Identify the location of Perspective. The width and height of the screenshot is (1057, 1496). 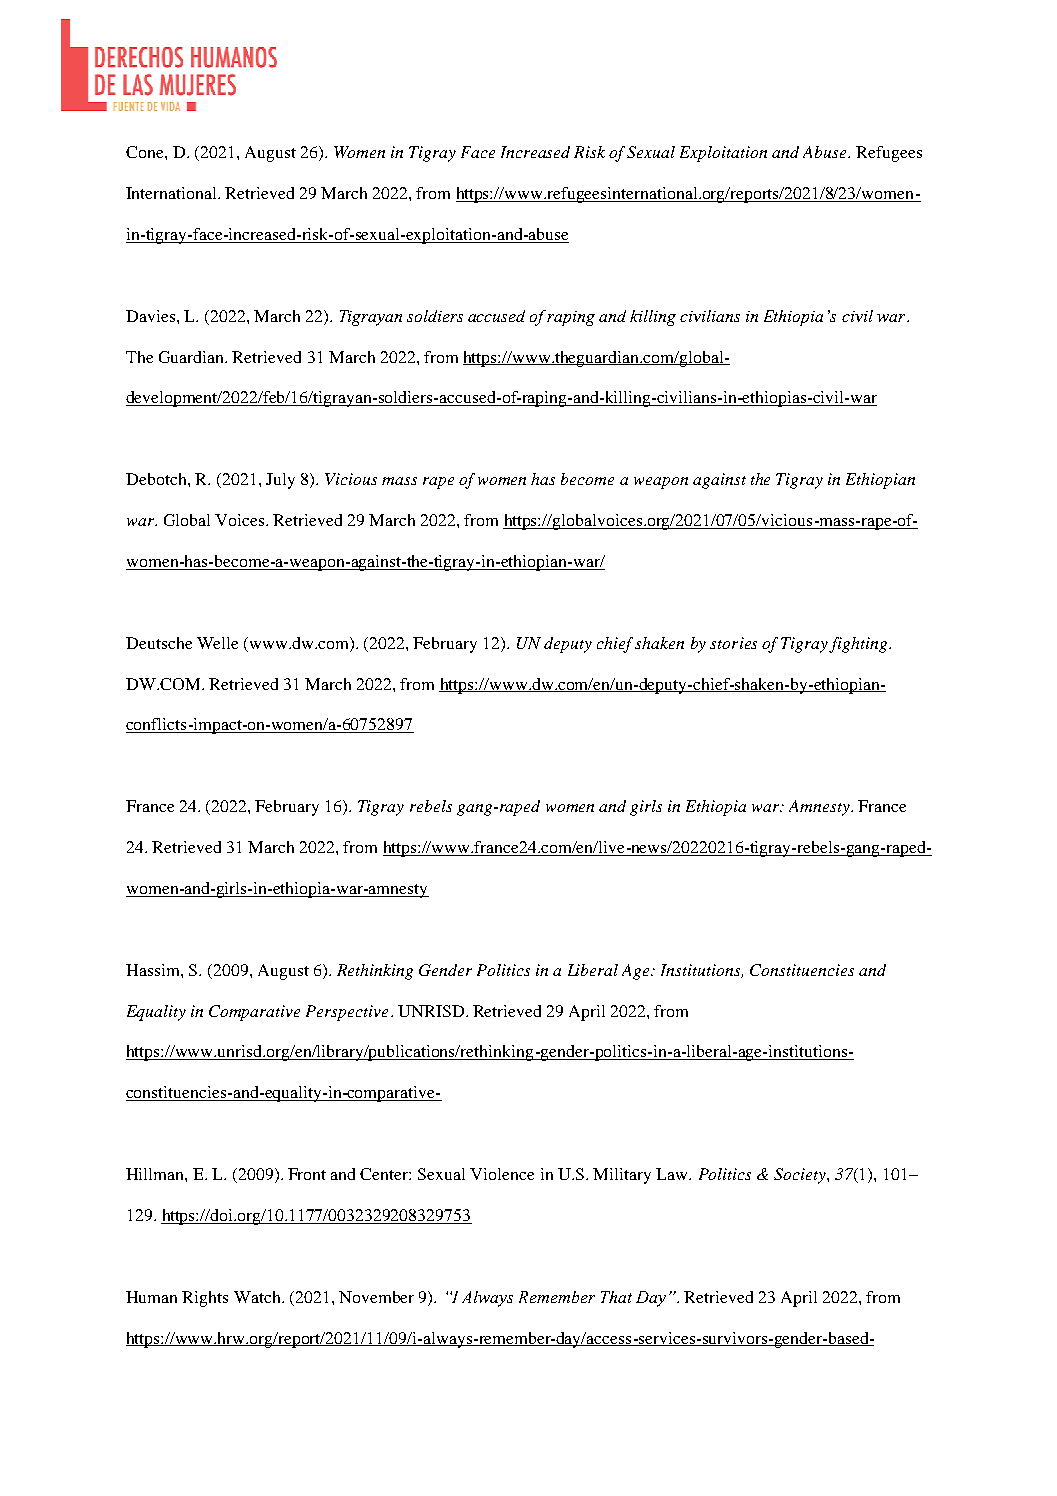
(347, 1013).
